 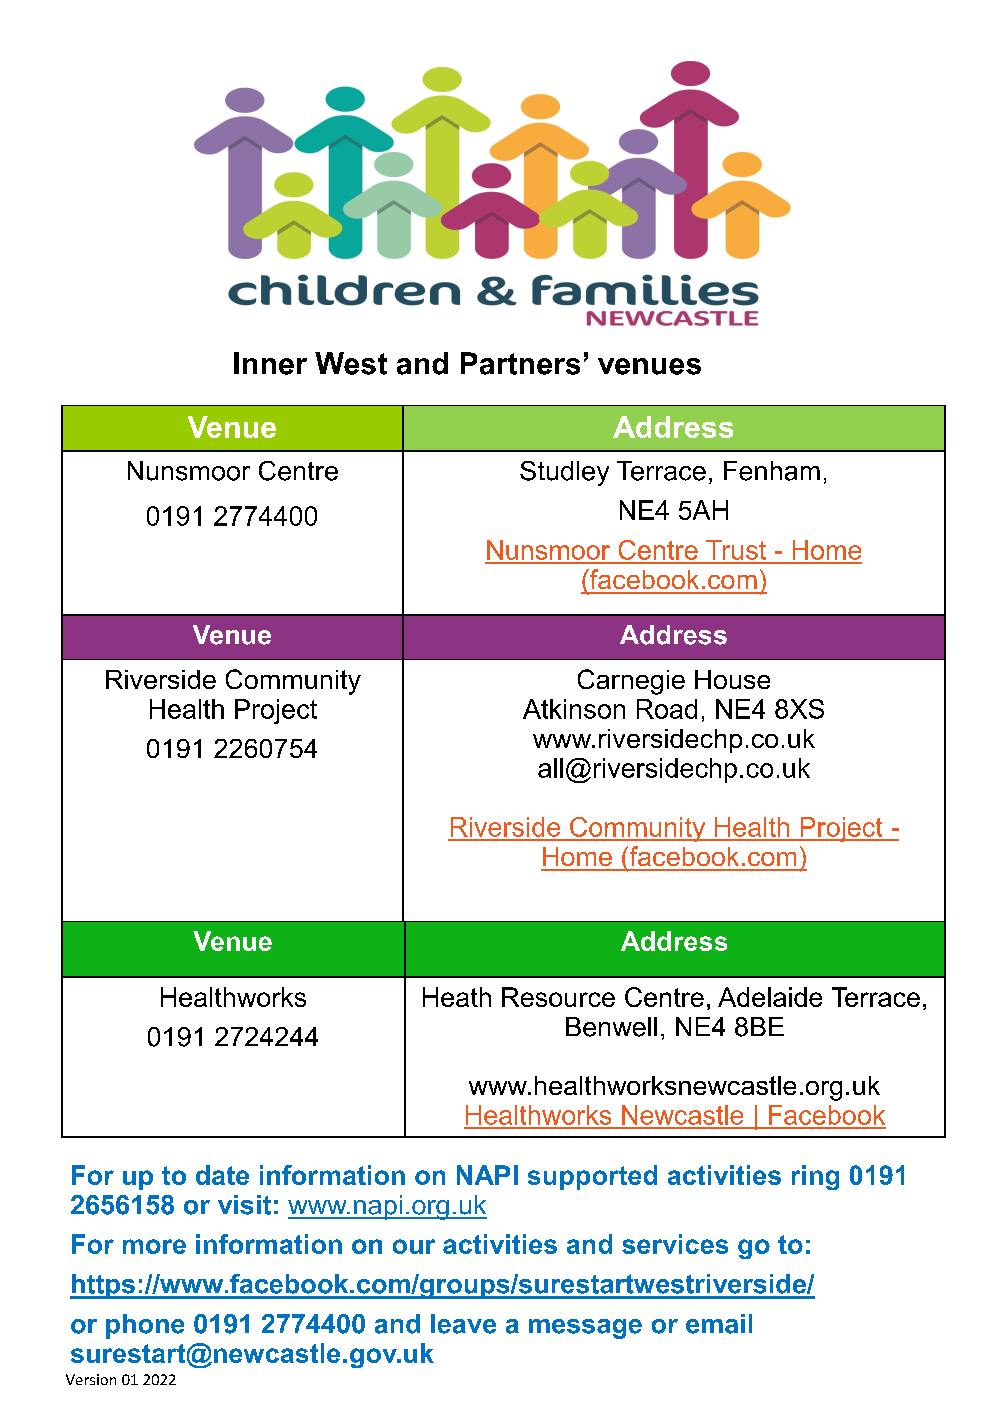 What do you see at coordinates (732, 679) in the screenshot?
I see `House` at bounding box center [732, 679].
